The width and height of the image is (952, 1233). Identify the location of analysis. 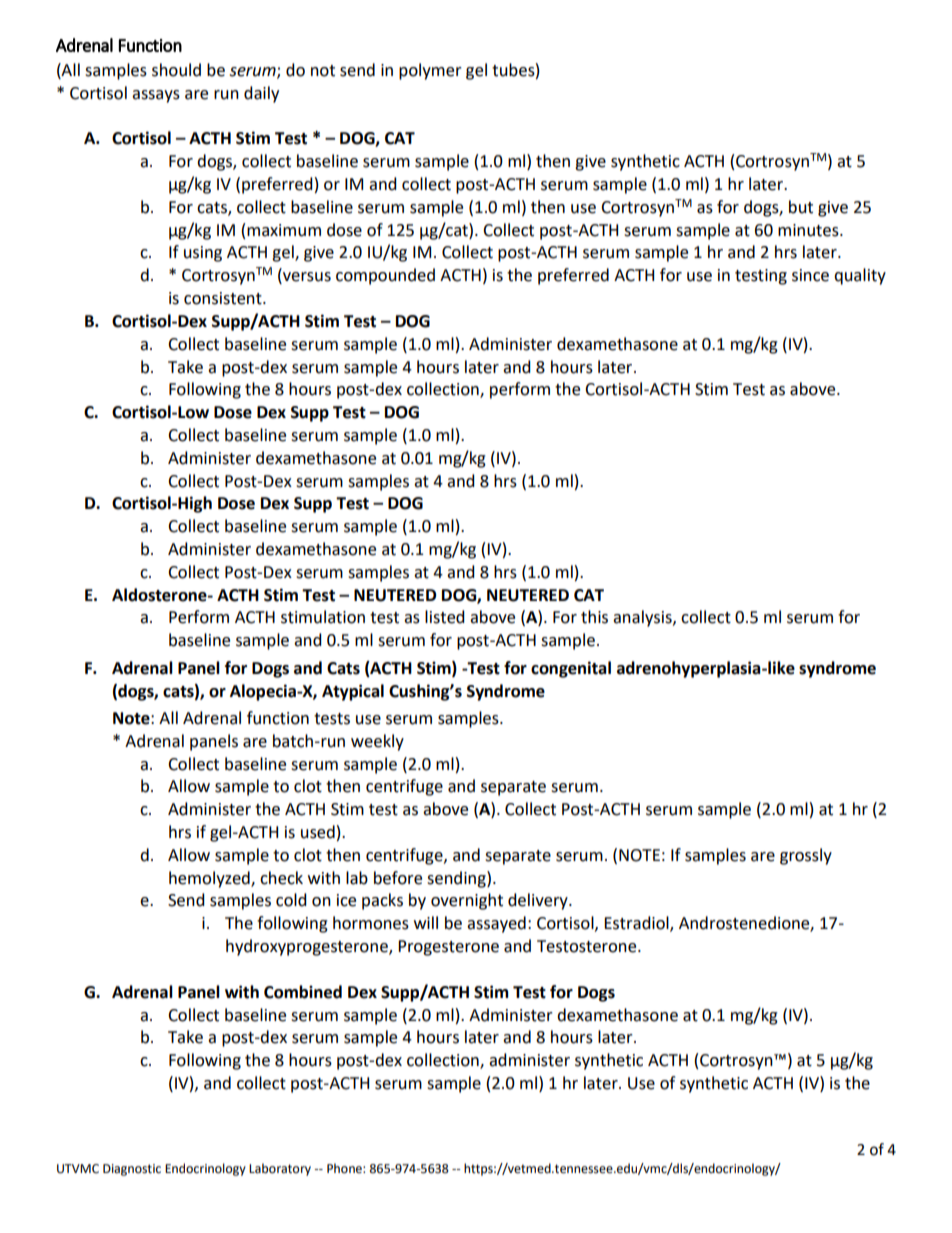
(643, 618).
